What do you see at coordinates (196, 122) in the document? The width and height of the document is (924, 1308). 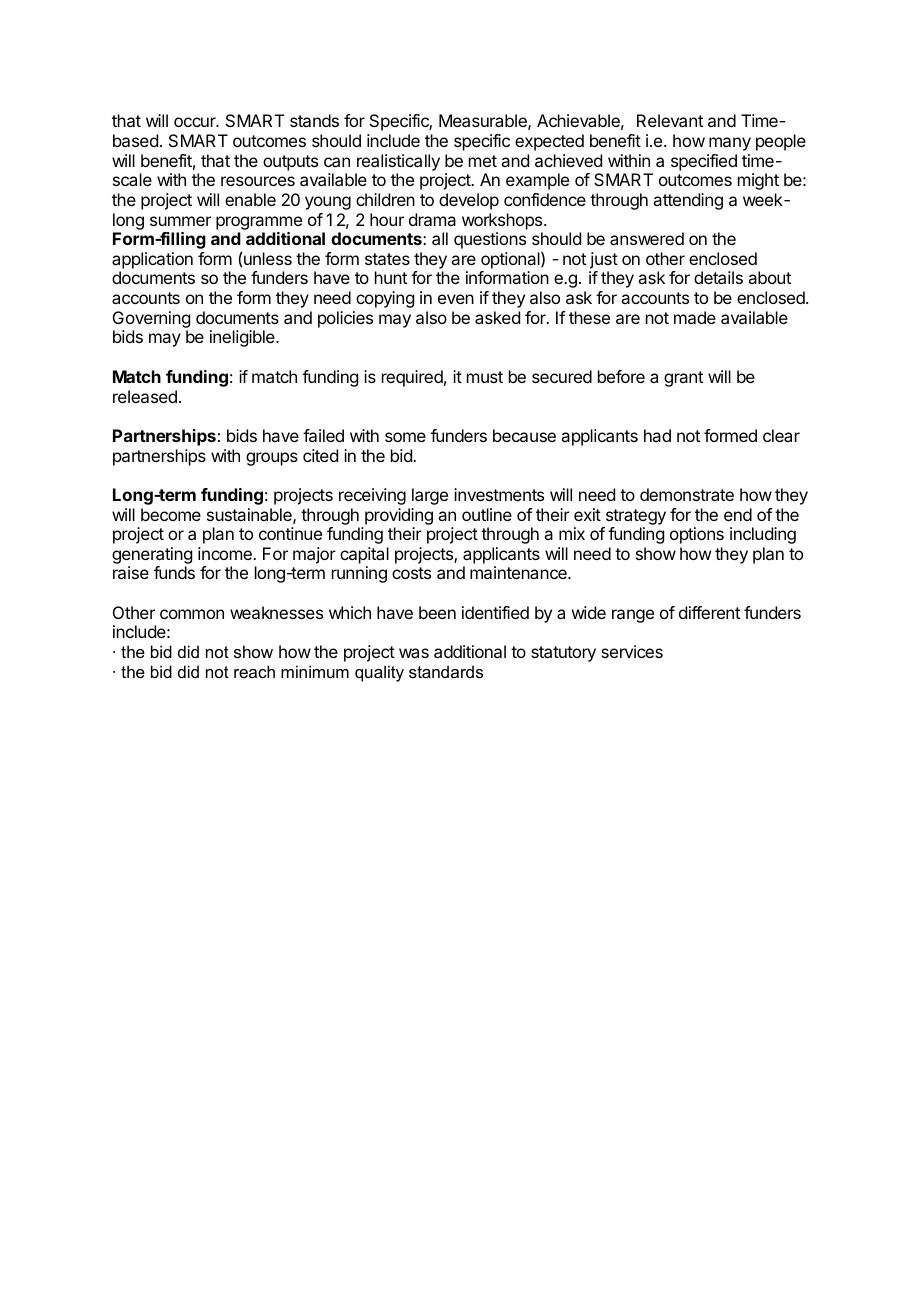 I see `occur` at bounding box center [196, 122].
